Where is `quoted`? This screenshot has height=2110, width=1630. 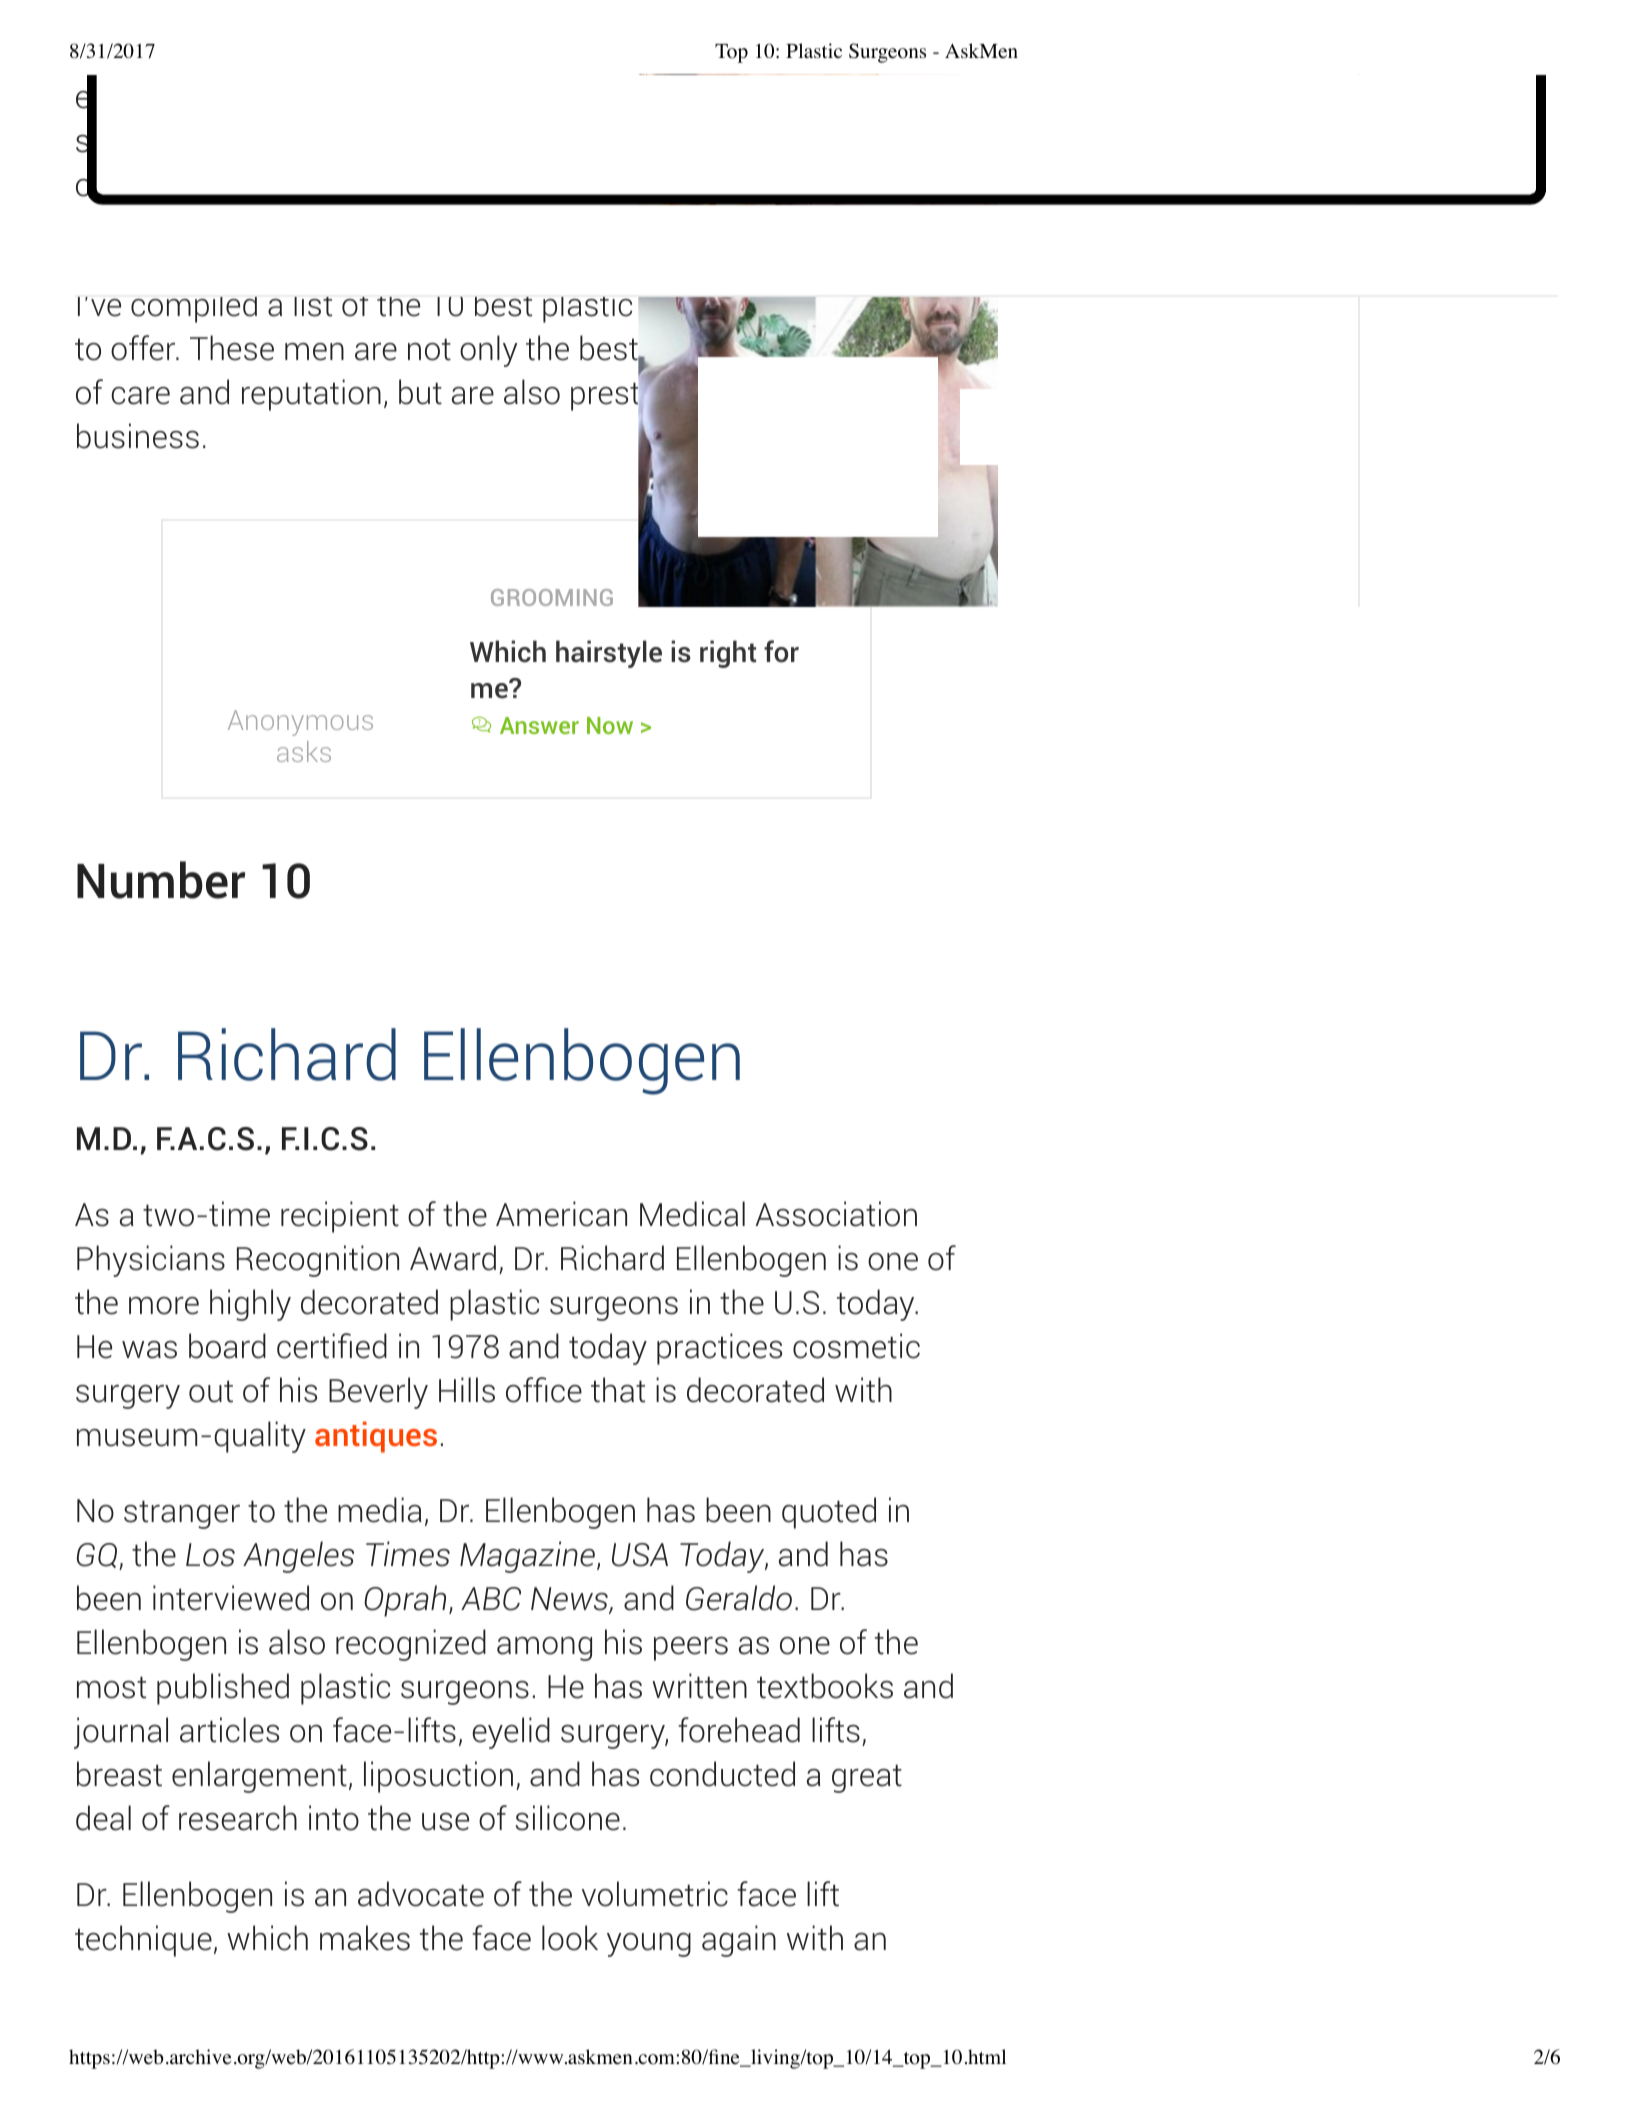 quoted is located at coordinates (829, 1513).
